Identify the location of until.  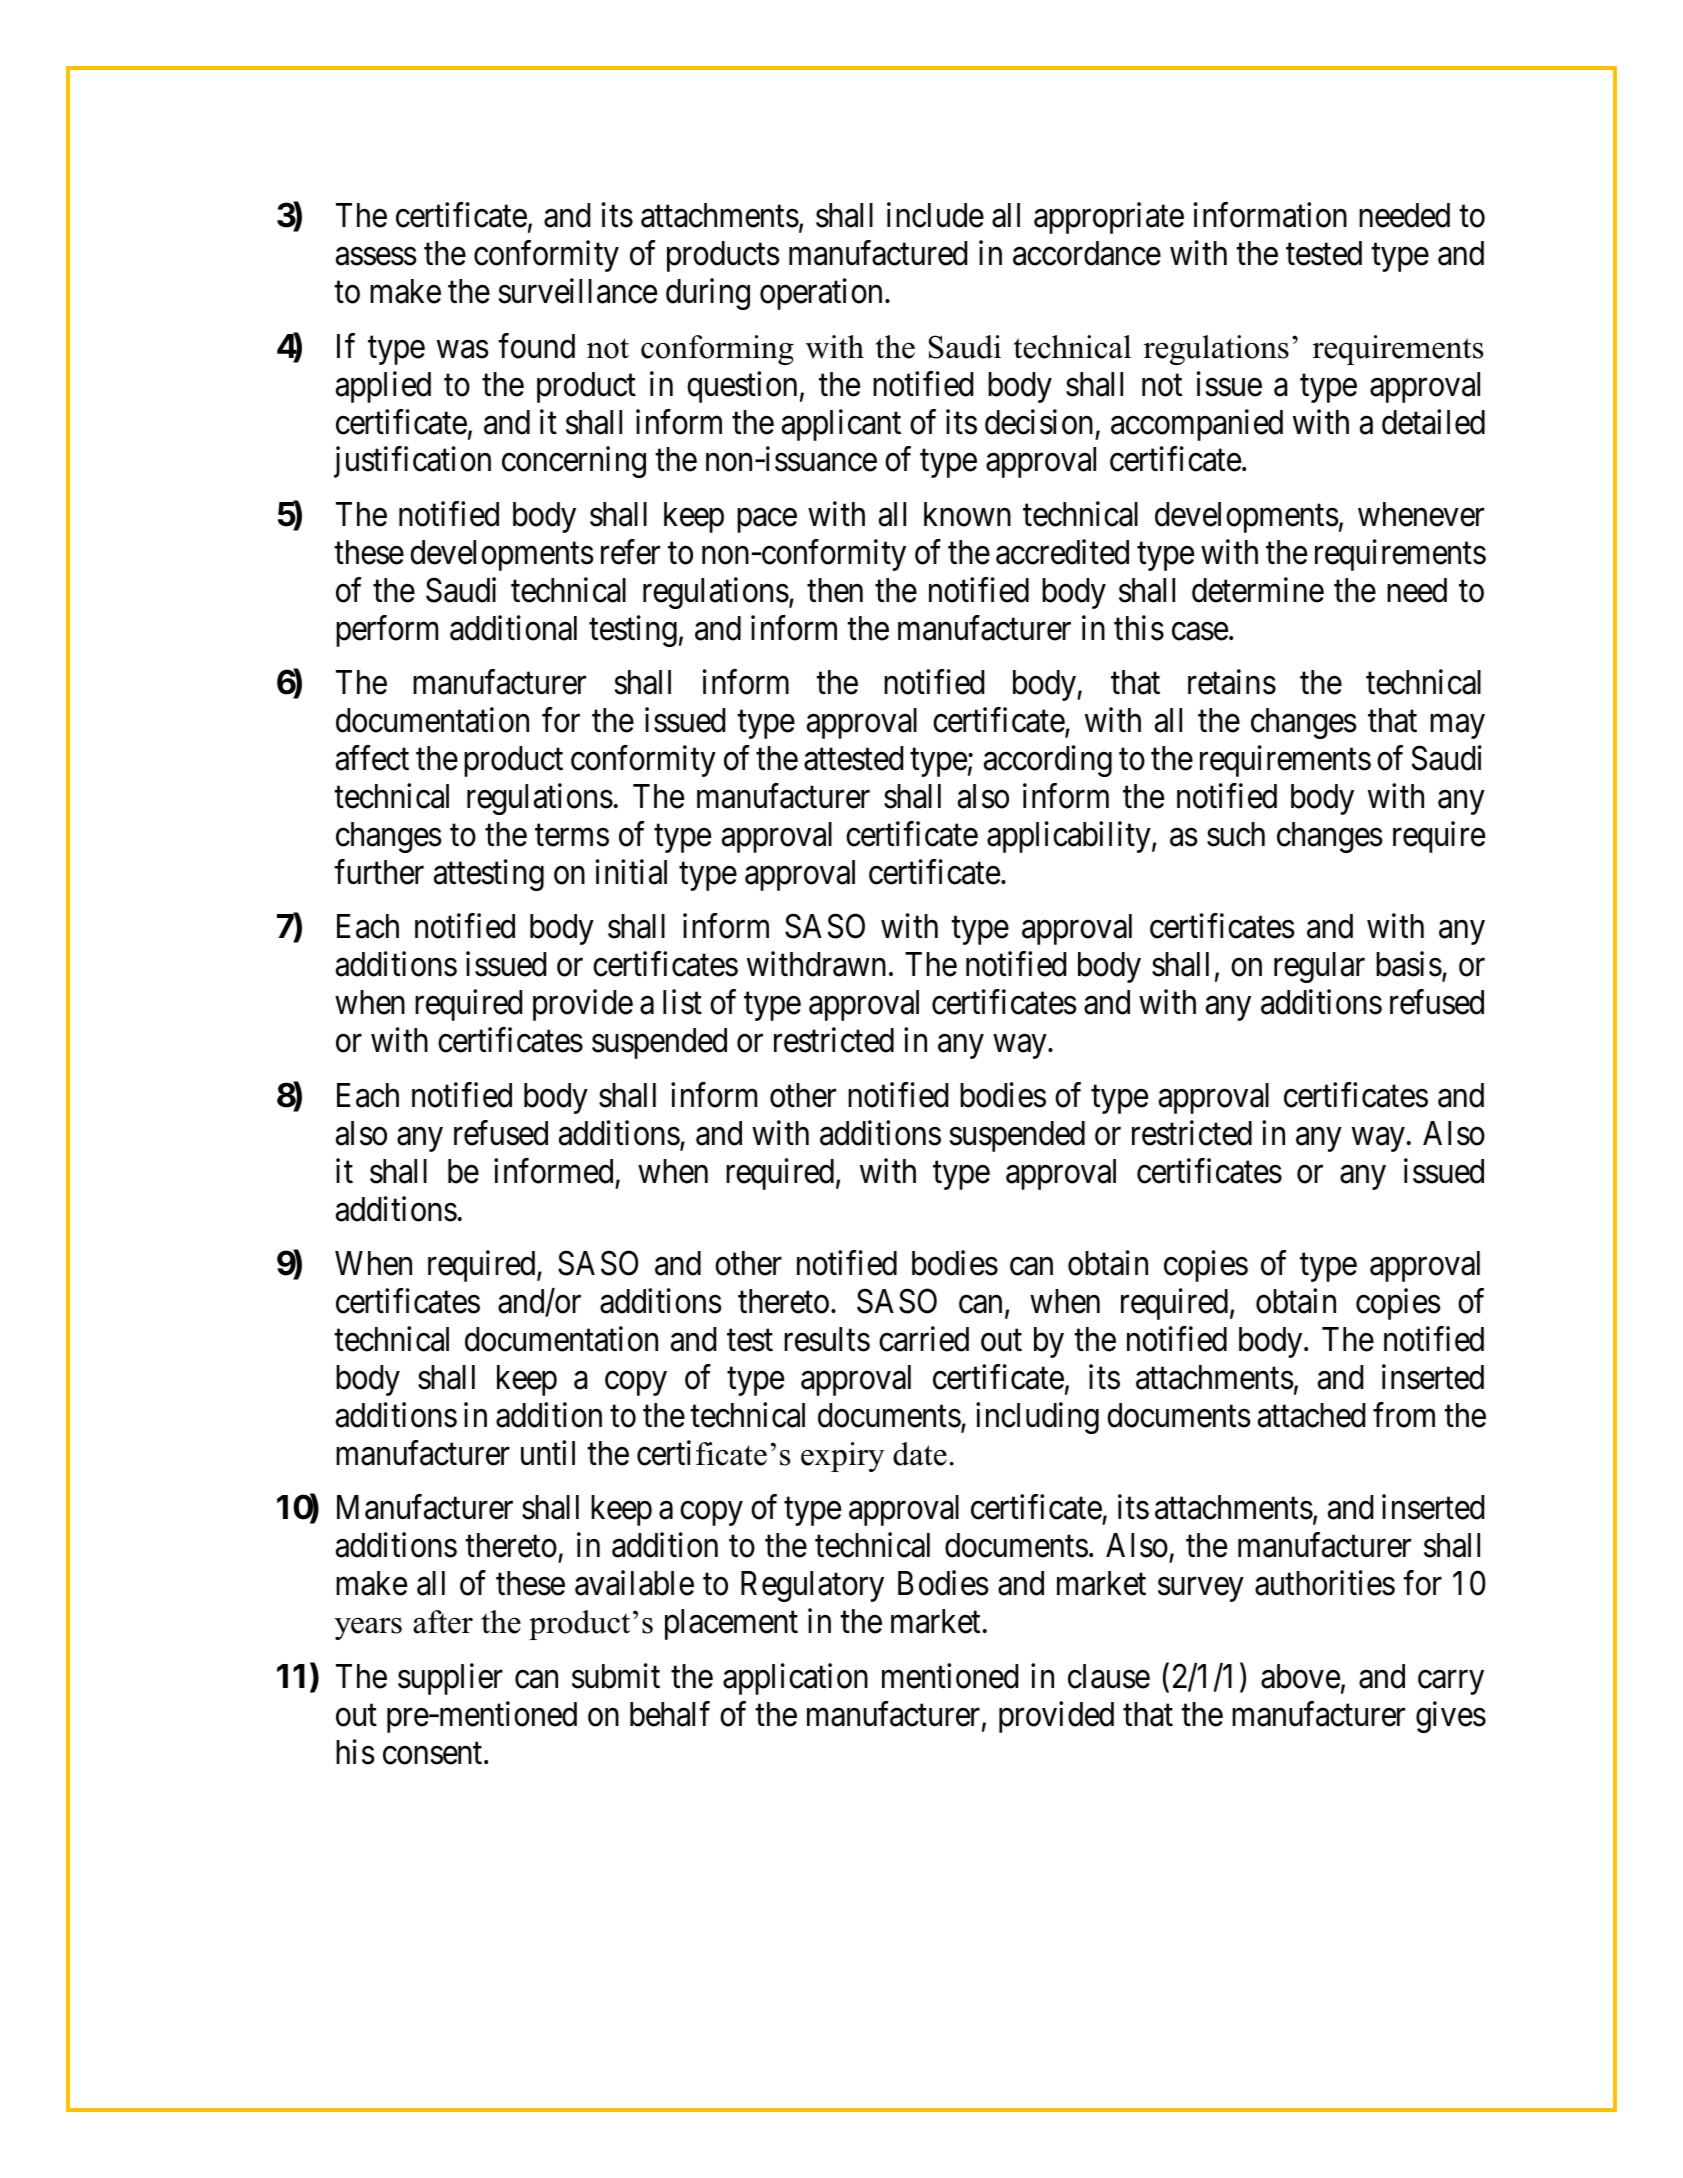
(548, 1452).
